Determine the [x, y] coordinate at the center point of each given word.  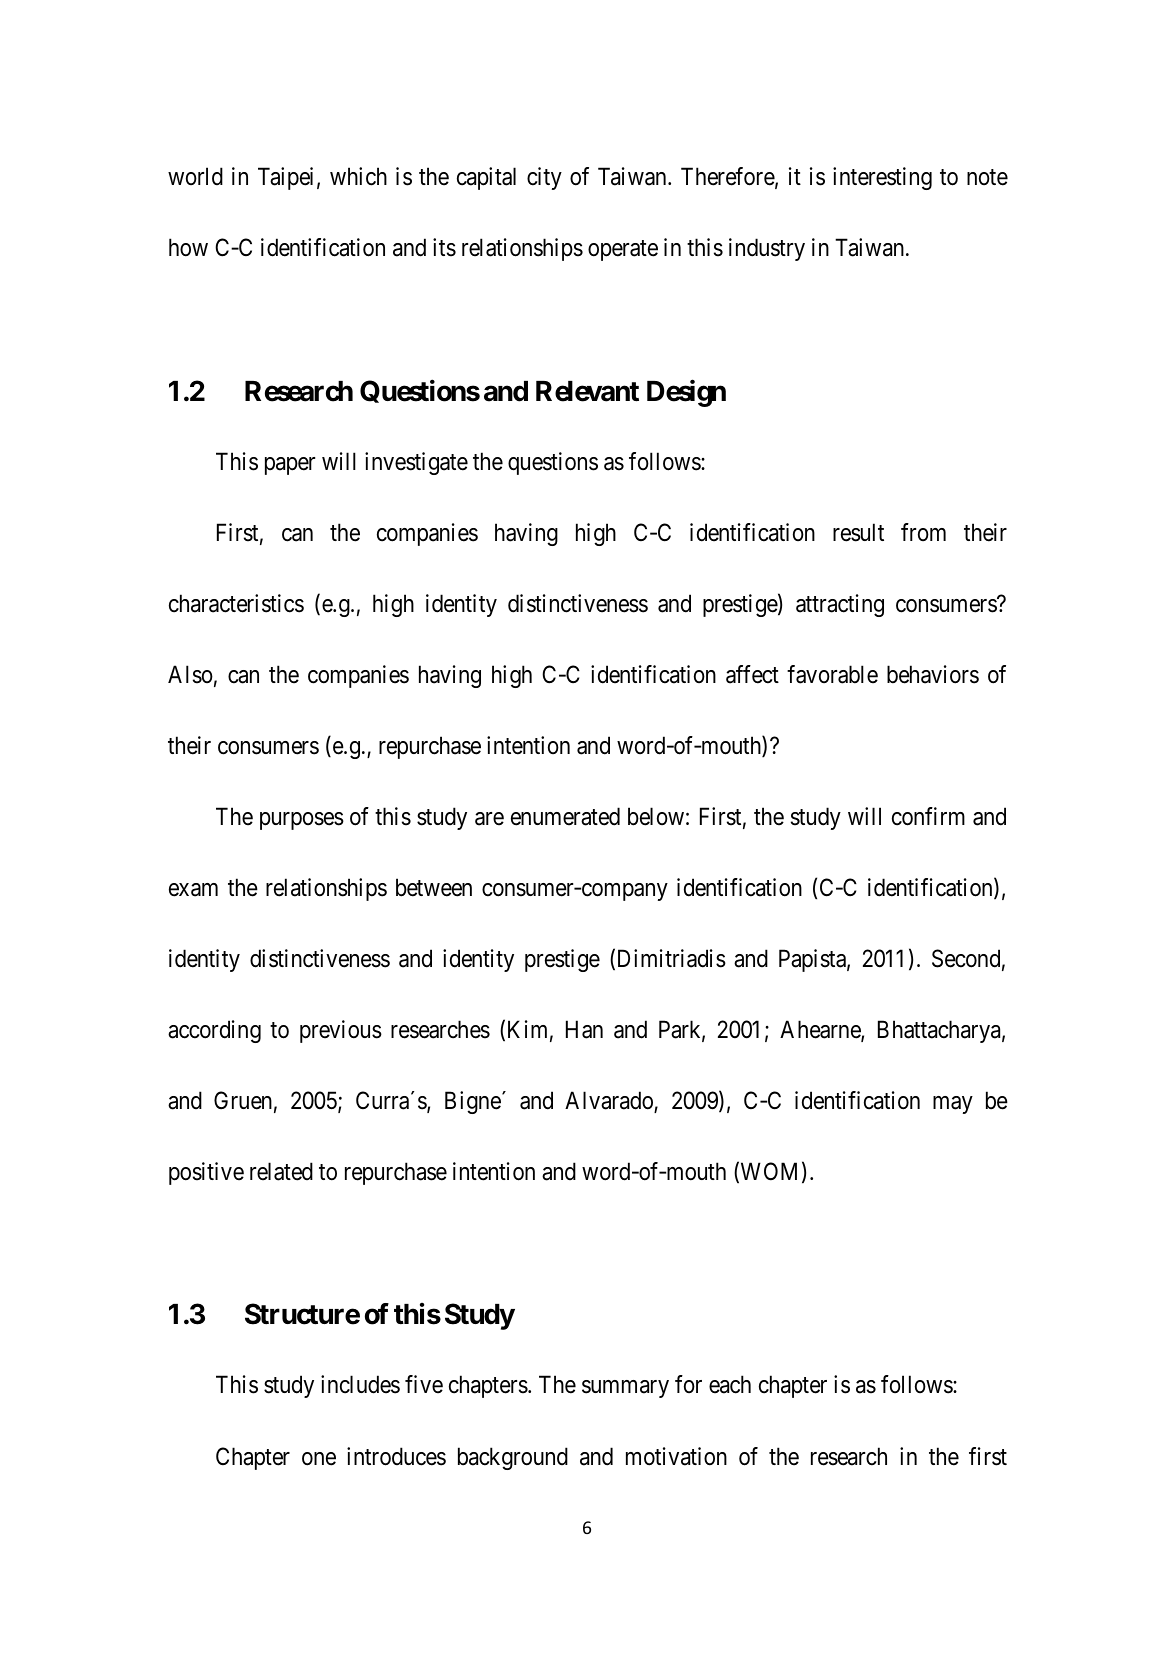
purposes [302, 821]
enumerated [565, 816]
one [319, 1459]
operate [623, 251]
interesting [882, 178]
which [358, 176]
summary [625, 1389]
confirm [928, 816]
